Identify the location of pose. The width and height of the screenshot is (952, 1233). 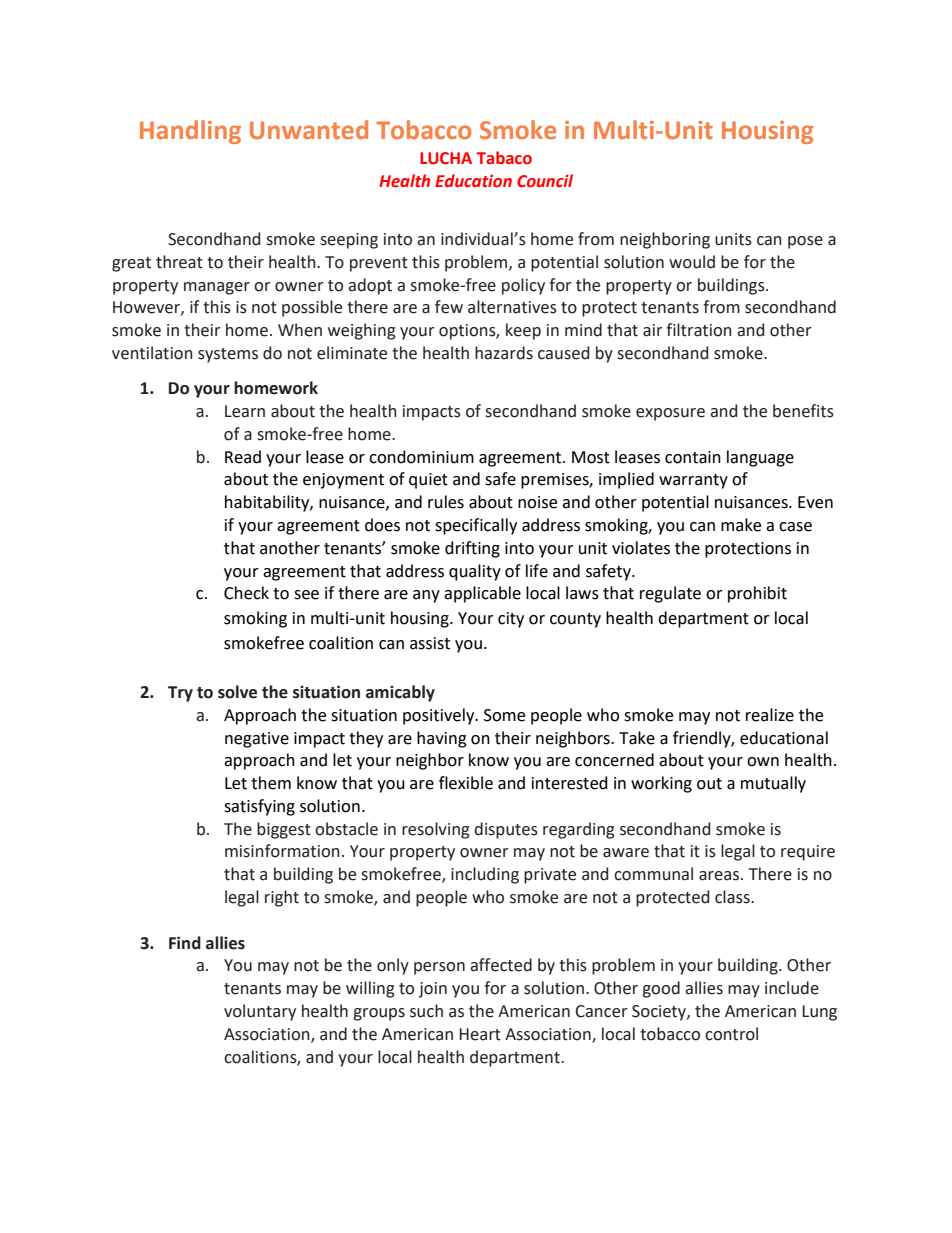
(805, 242).
